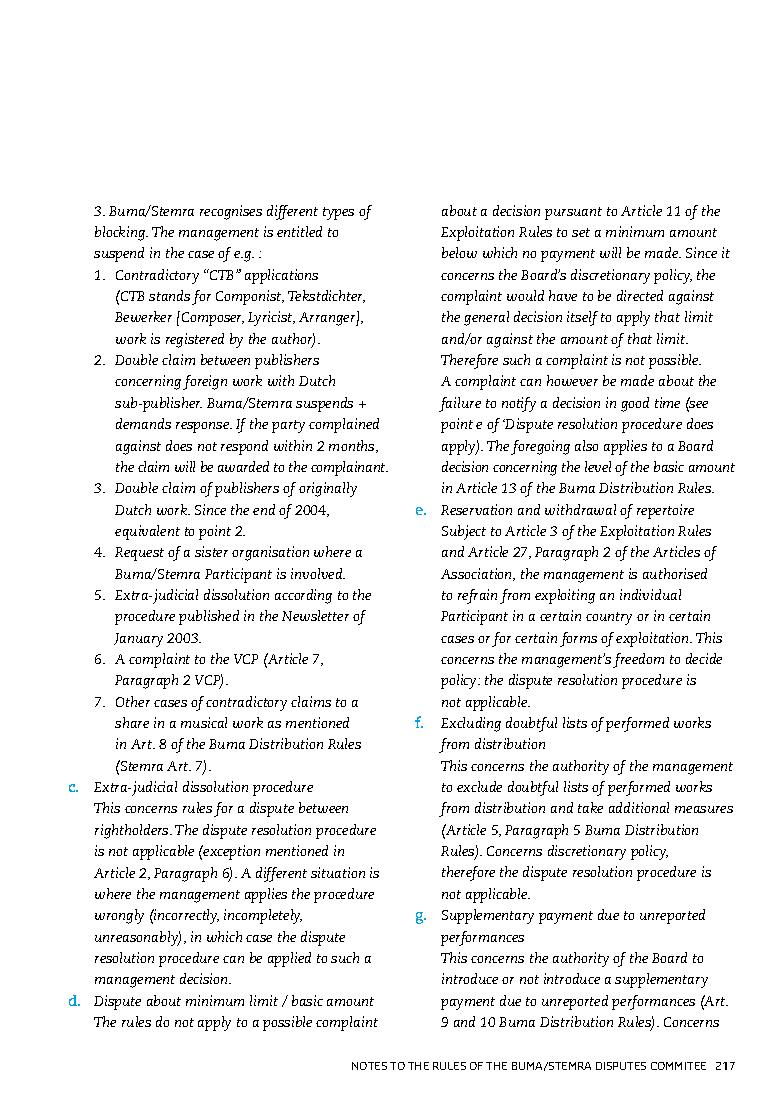 The height and width of the screenshot is (1105, 778). I want to click on additional, so click(639, 807).
